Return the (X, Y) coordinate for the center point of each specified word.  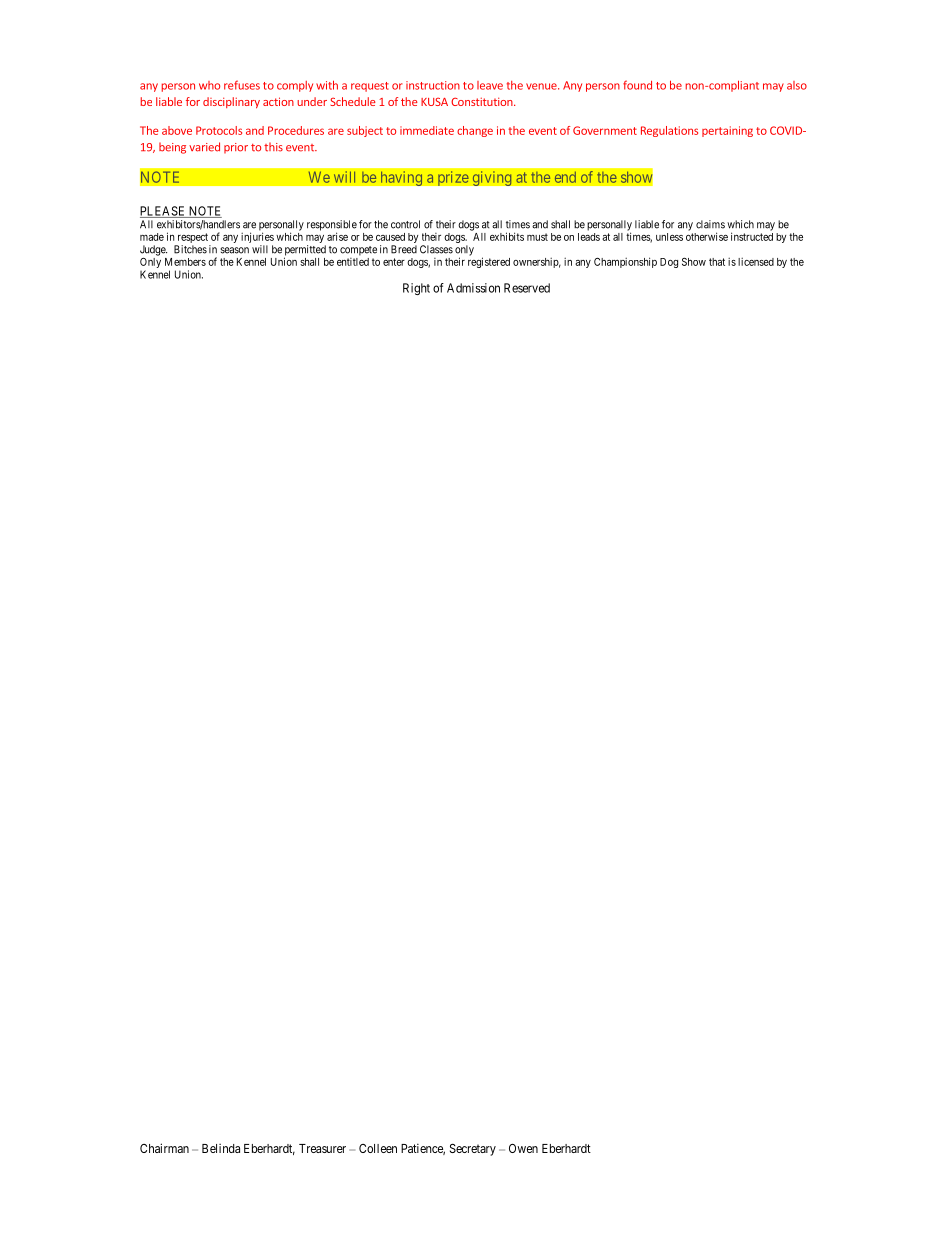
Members (185, 262)
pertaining (727, 131)
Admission (473, 288)
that (717, 262)
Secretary (473, 1150)
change (475, 131)
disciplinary (231, 102)
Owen (523, 1148)
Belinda (221, 1148)
